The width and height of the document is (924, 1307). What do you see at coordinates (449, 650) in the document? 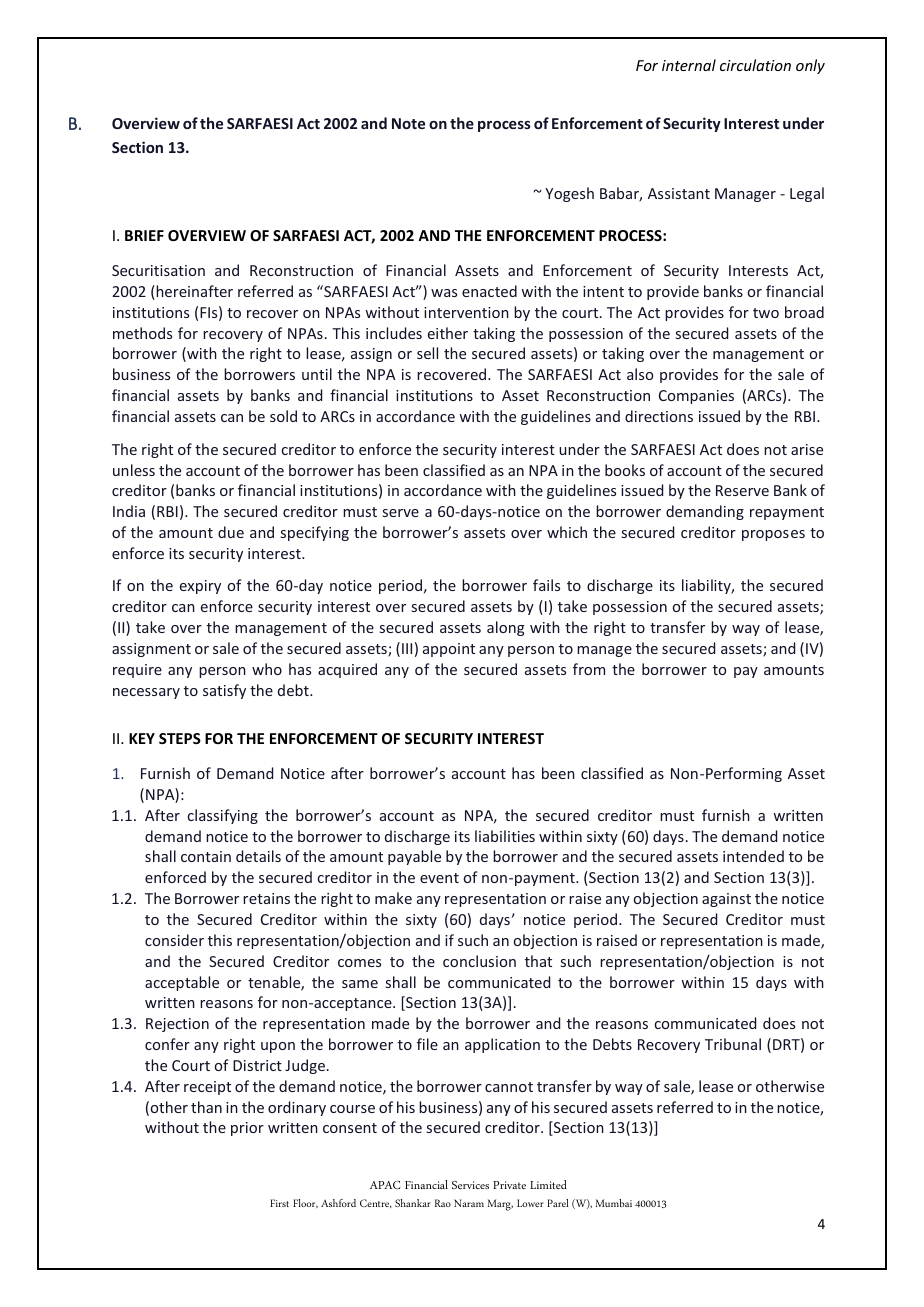
I see `appoint` at bounding box center [449, 650].
